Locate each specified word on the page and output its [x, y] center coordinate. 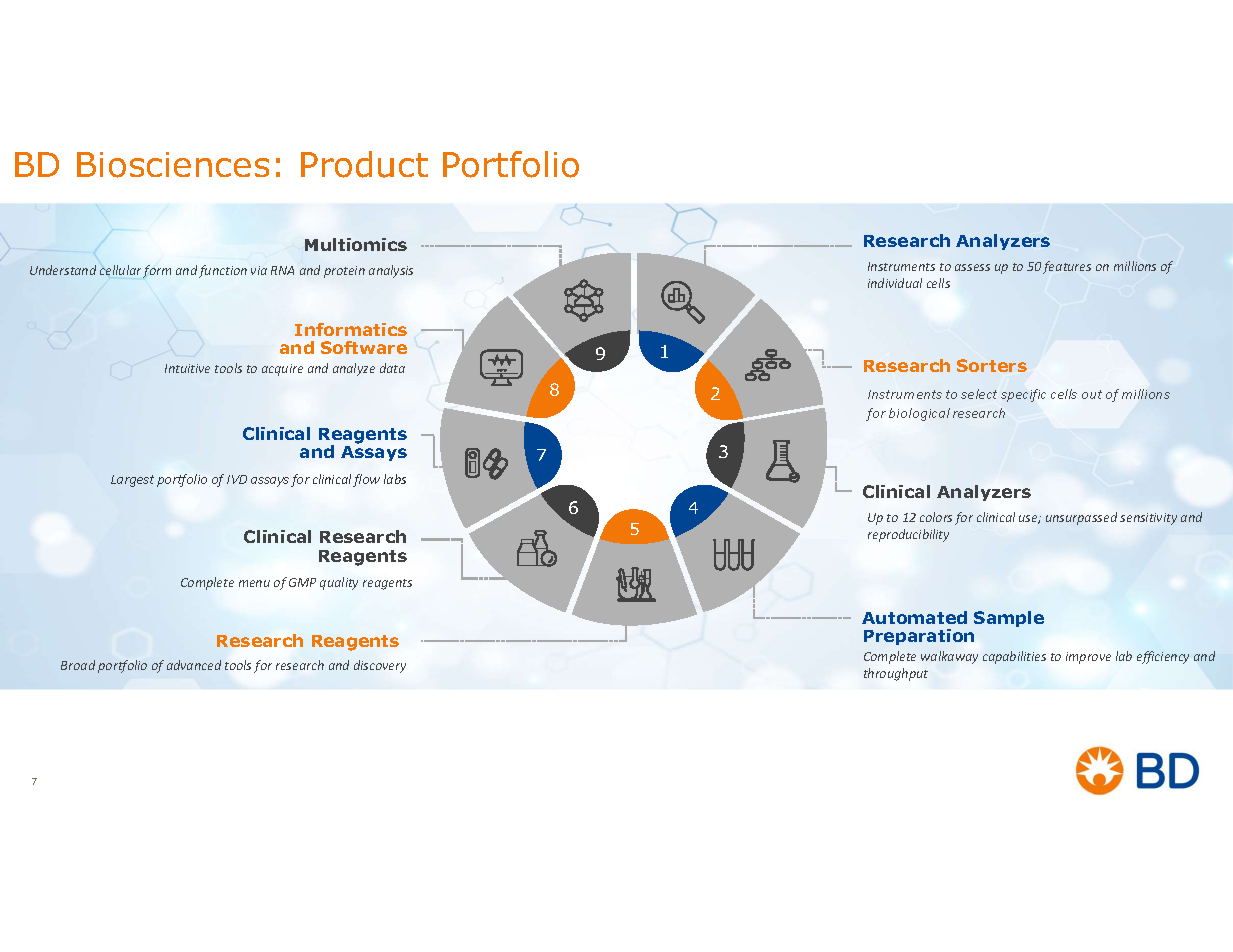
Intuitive [187, 368]
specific [1023, 395]
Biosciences [173, 165]
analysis [391, 271]
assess [972, 267]
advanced [194, 665]
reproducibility [908, 535]
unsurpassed [1081, 518]
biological [919, 414]
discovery [380, 666]
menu [254, 583]
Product [364, 164]
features [1067, 267]
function [223, 271]
